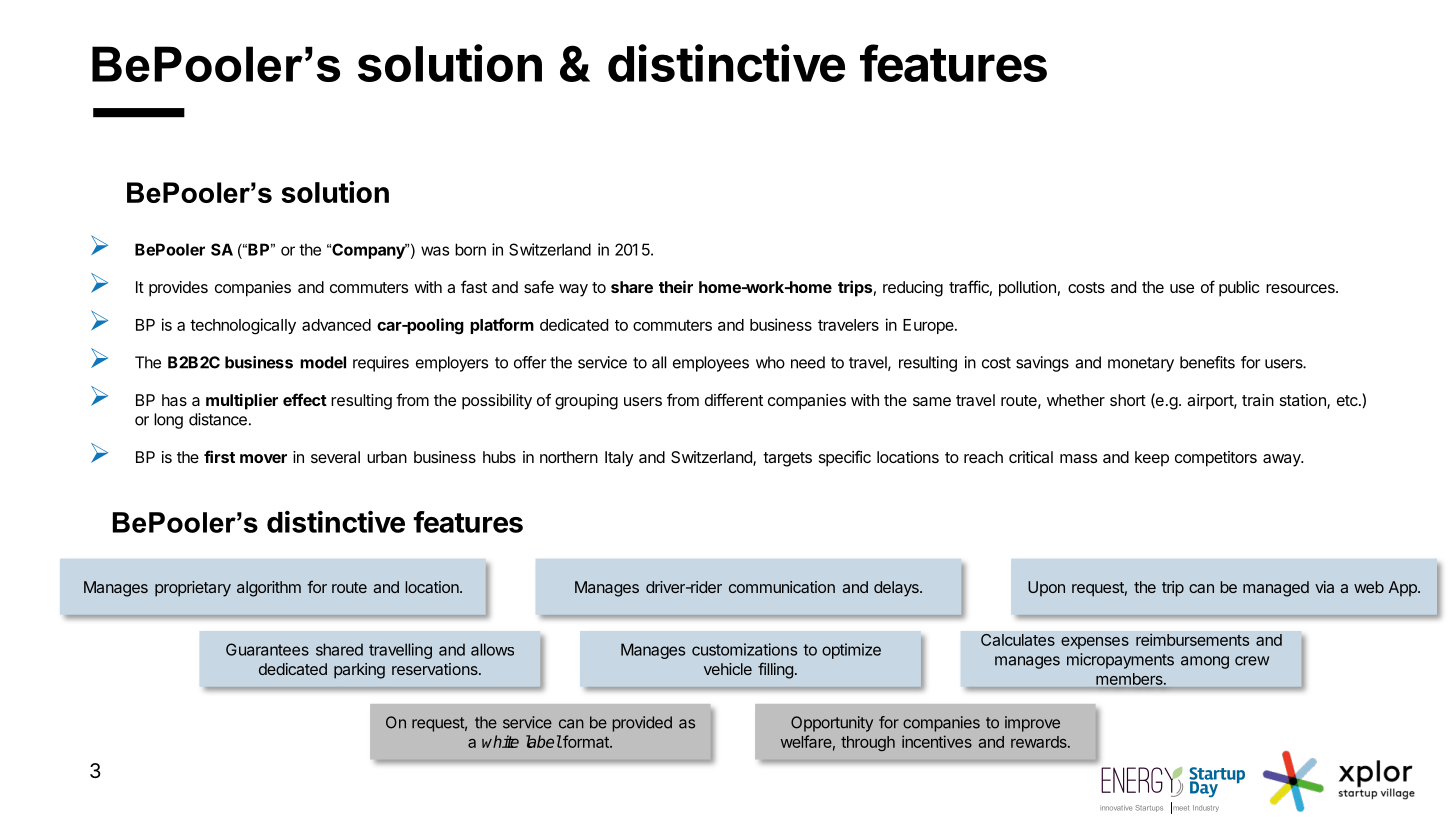 This screenshot has height=819, width=1456. What do you see at coordinates (269, 589) in the screenshot?
I see `algorithm` at bounding box center [269, 589].
